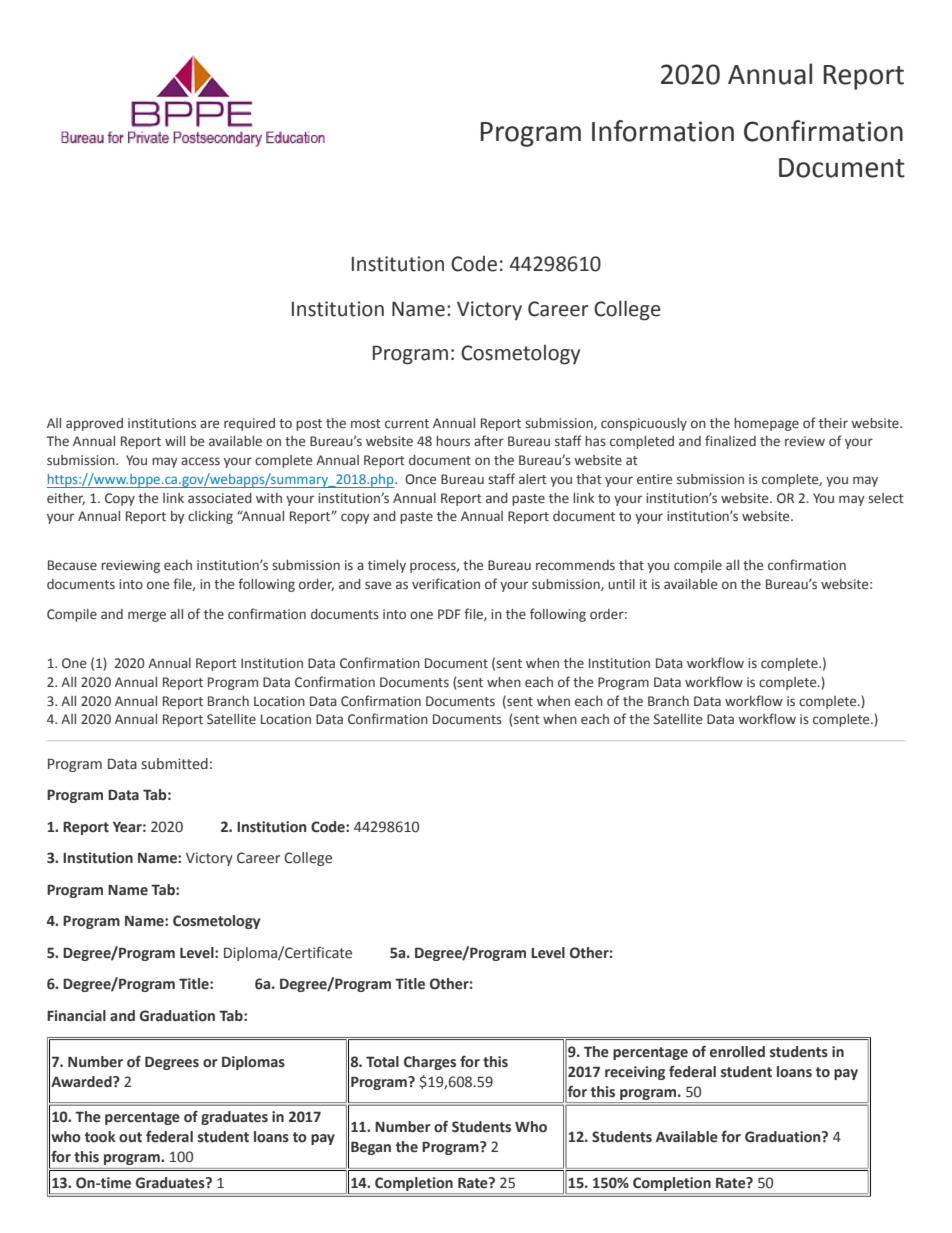  Describe the element at coordinates (766, 424) in the image. I see `homepage` at that location.
